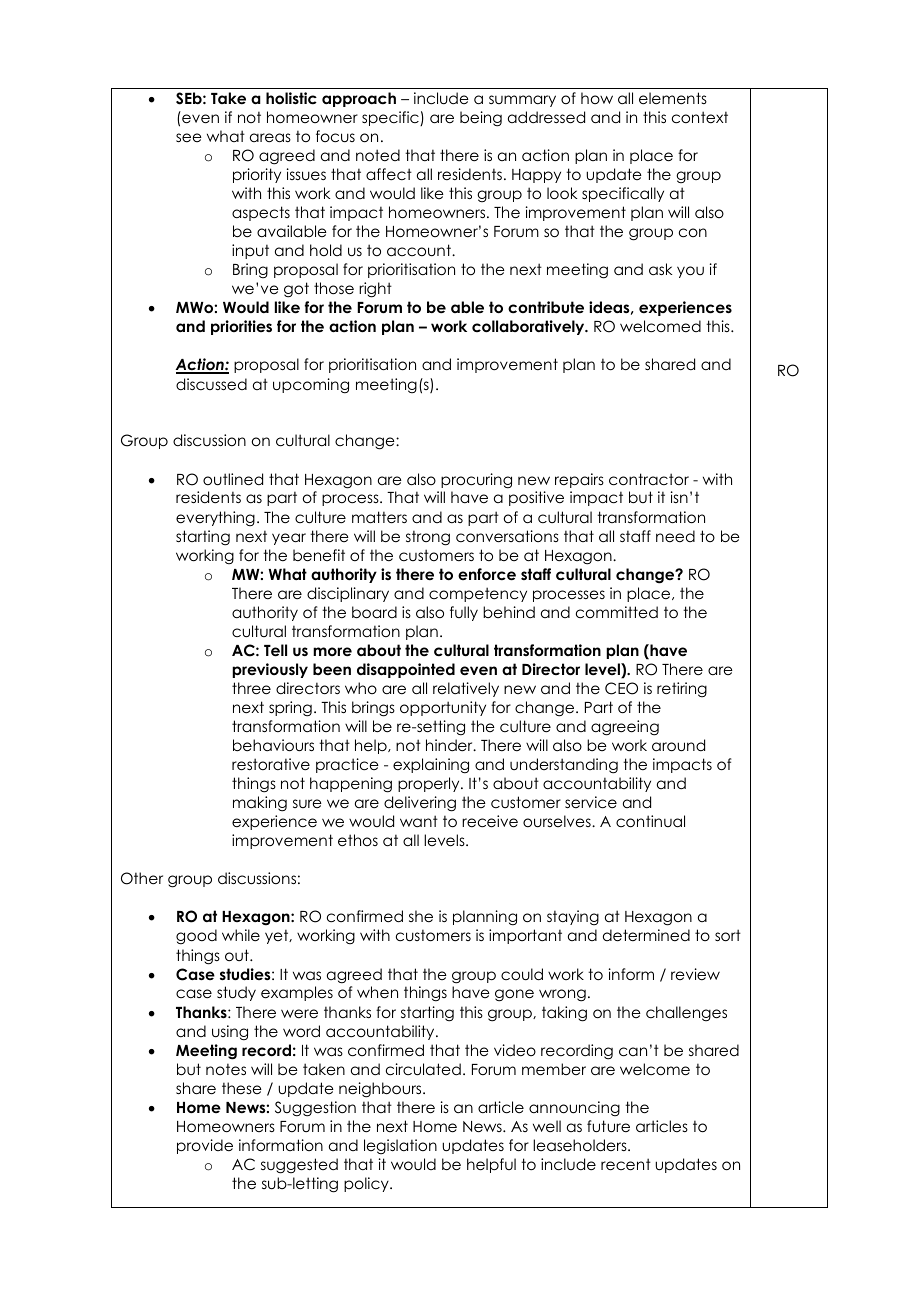 The image size is (924, 1307). What do you see at coordinates (196, 937) in the page?
I see `good` at bounding box center [196, 937].
